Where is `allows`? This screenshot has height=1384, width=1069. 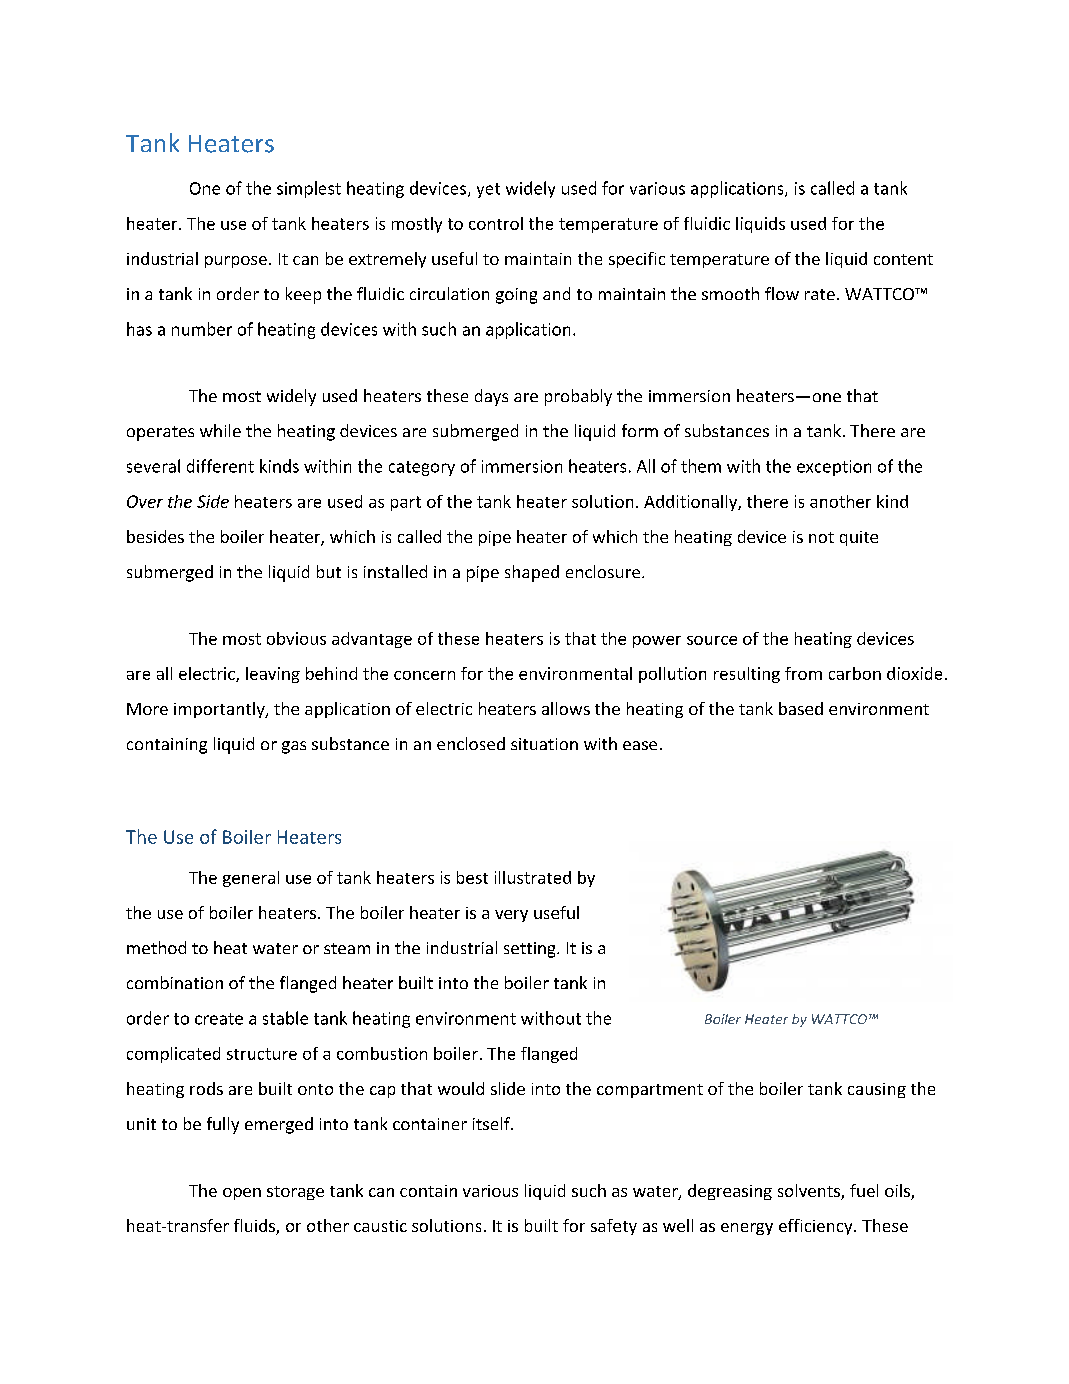
allows is located at coordinates (566, 708).
